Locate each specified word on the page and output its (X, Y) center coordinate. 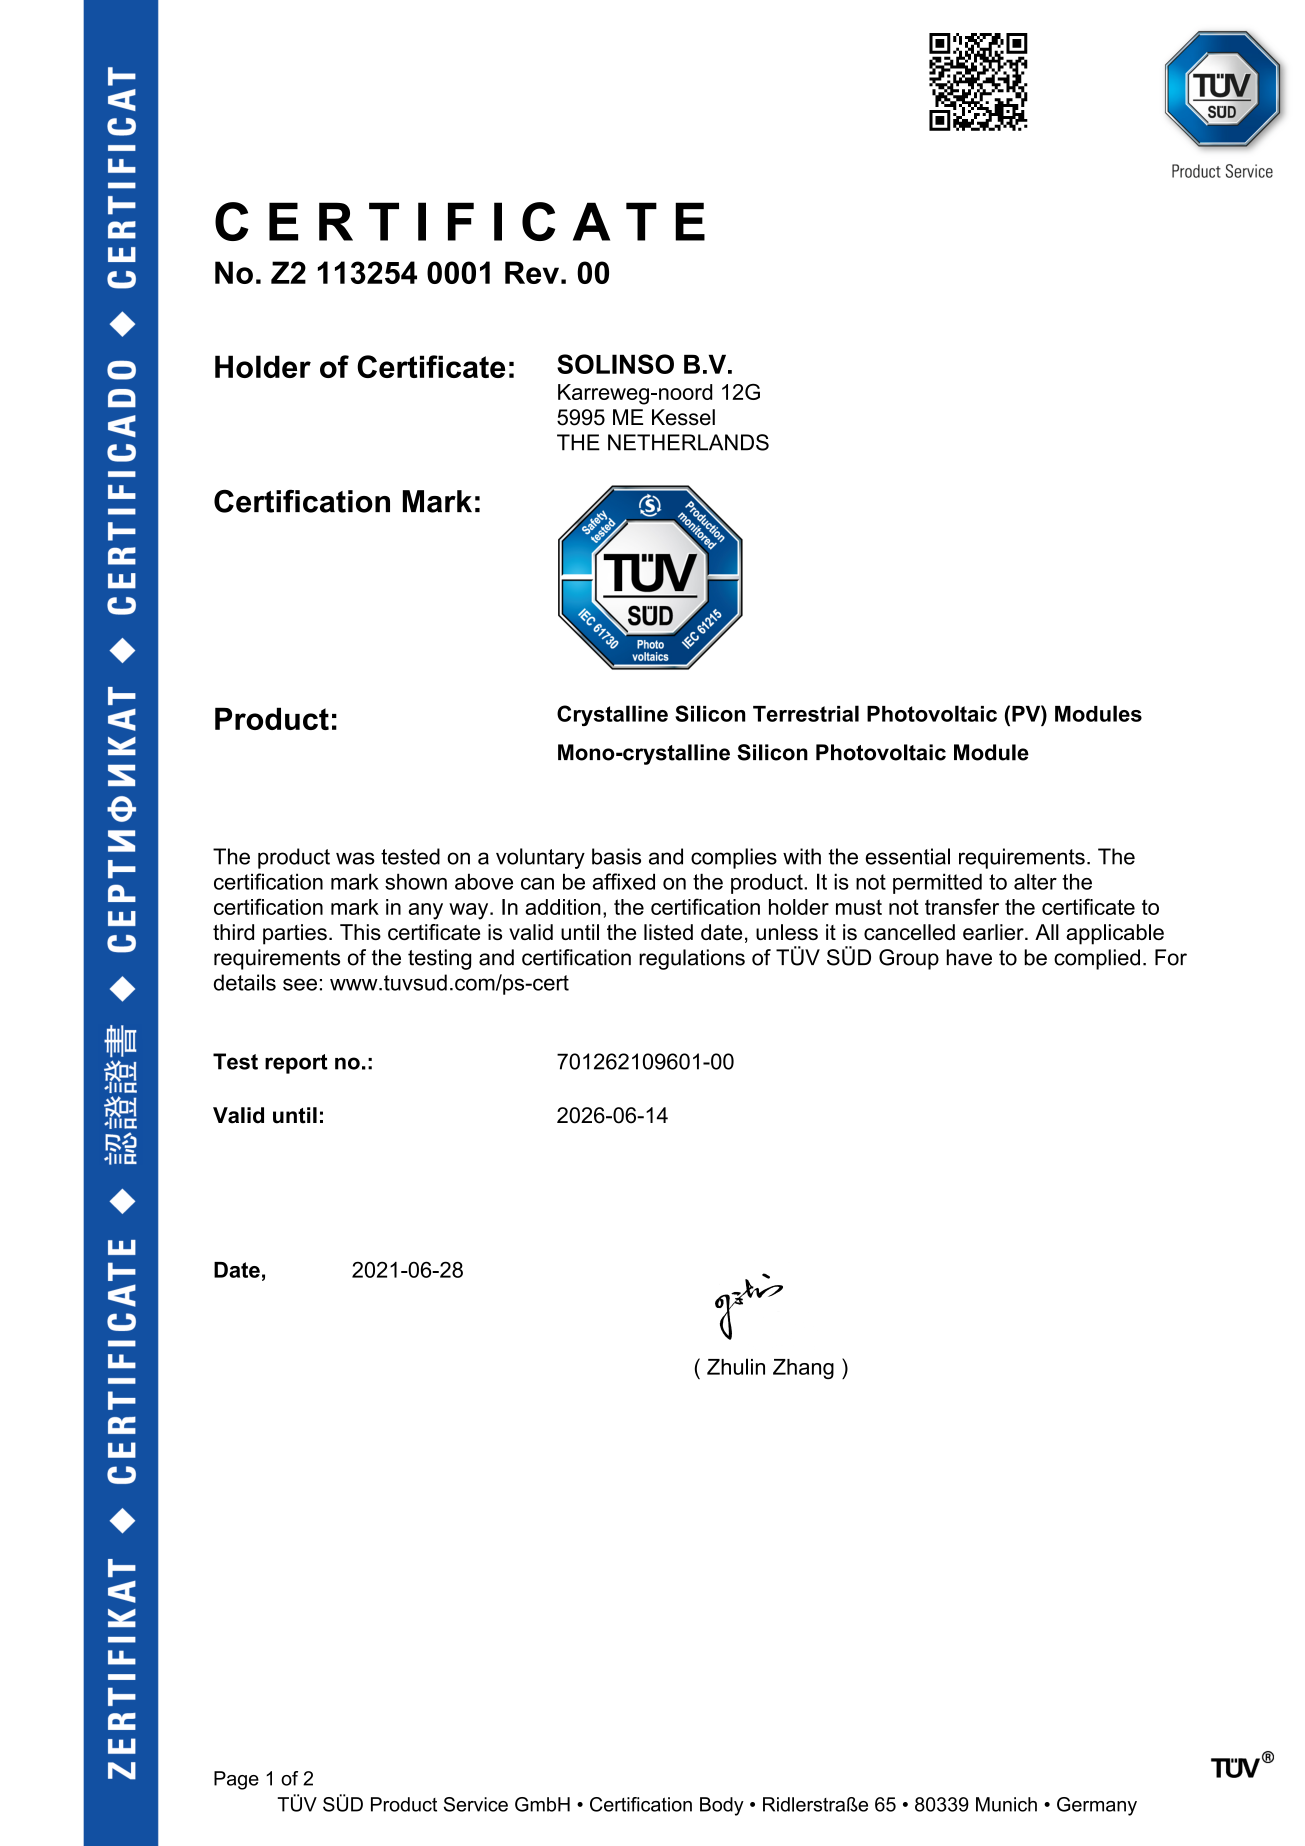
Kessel (683, 417)
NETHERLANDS (688, 442)
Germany (1097, 1806)
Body (722, 1806)
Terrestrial (806, 713)
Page (236, 1780)
